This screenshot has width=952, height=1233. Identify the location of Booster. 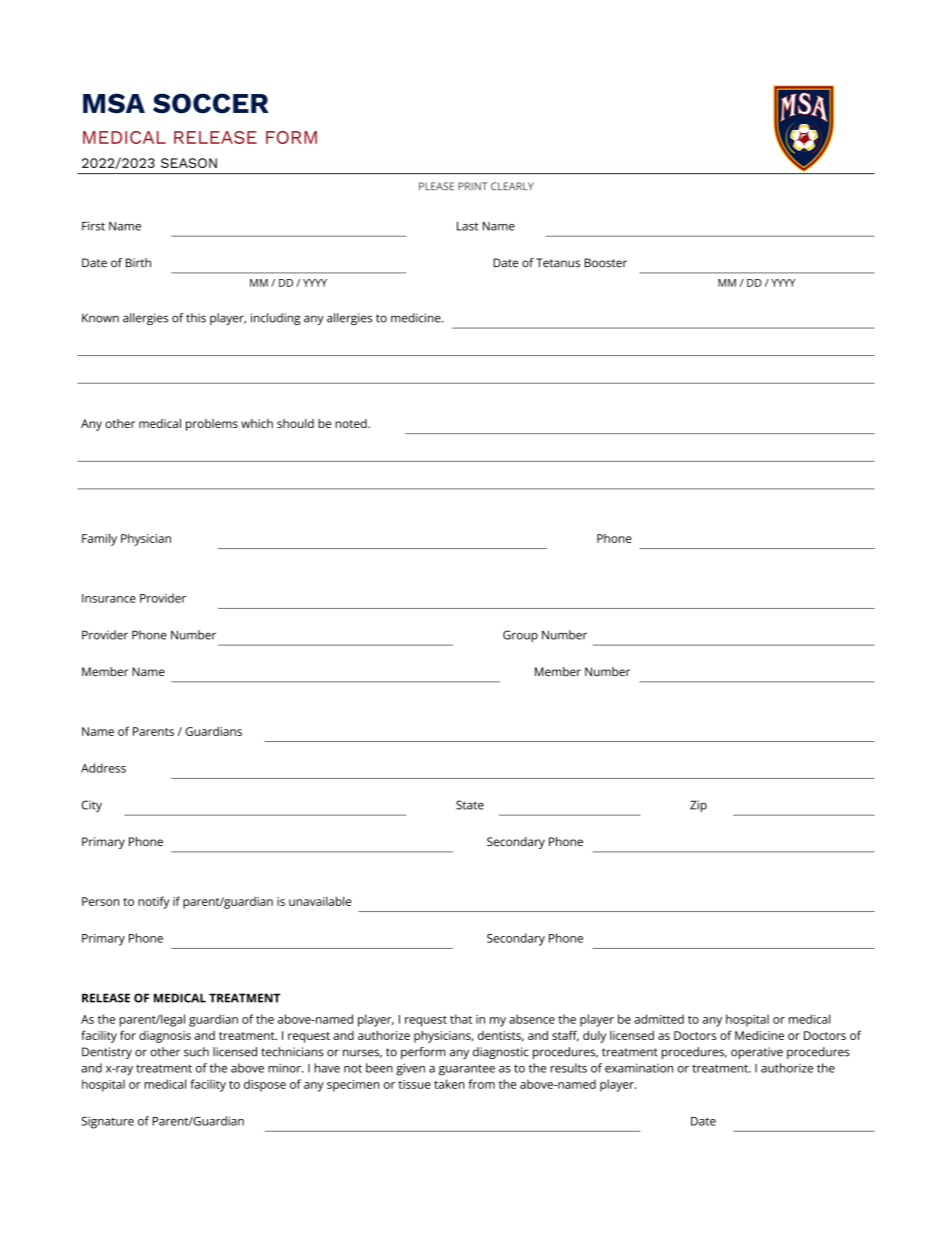
(606, 263).
